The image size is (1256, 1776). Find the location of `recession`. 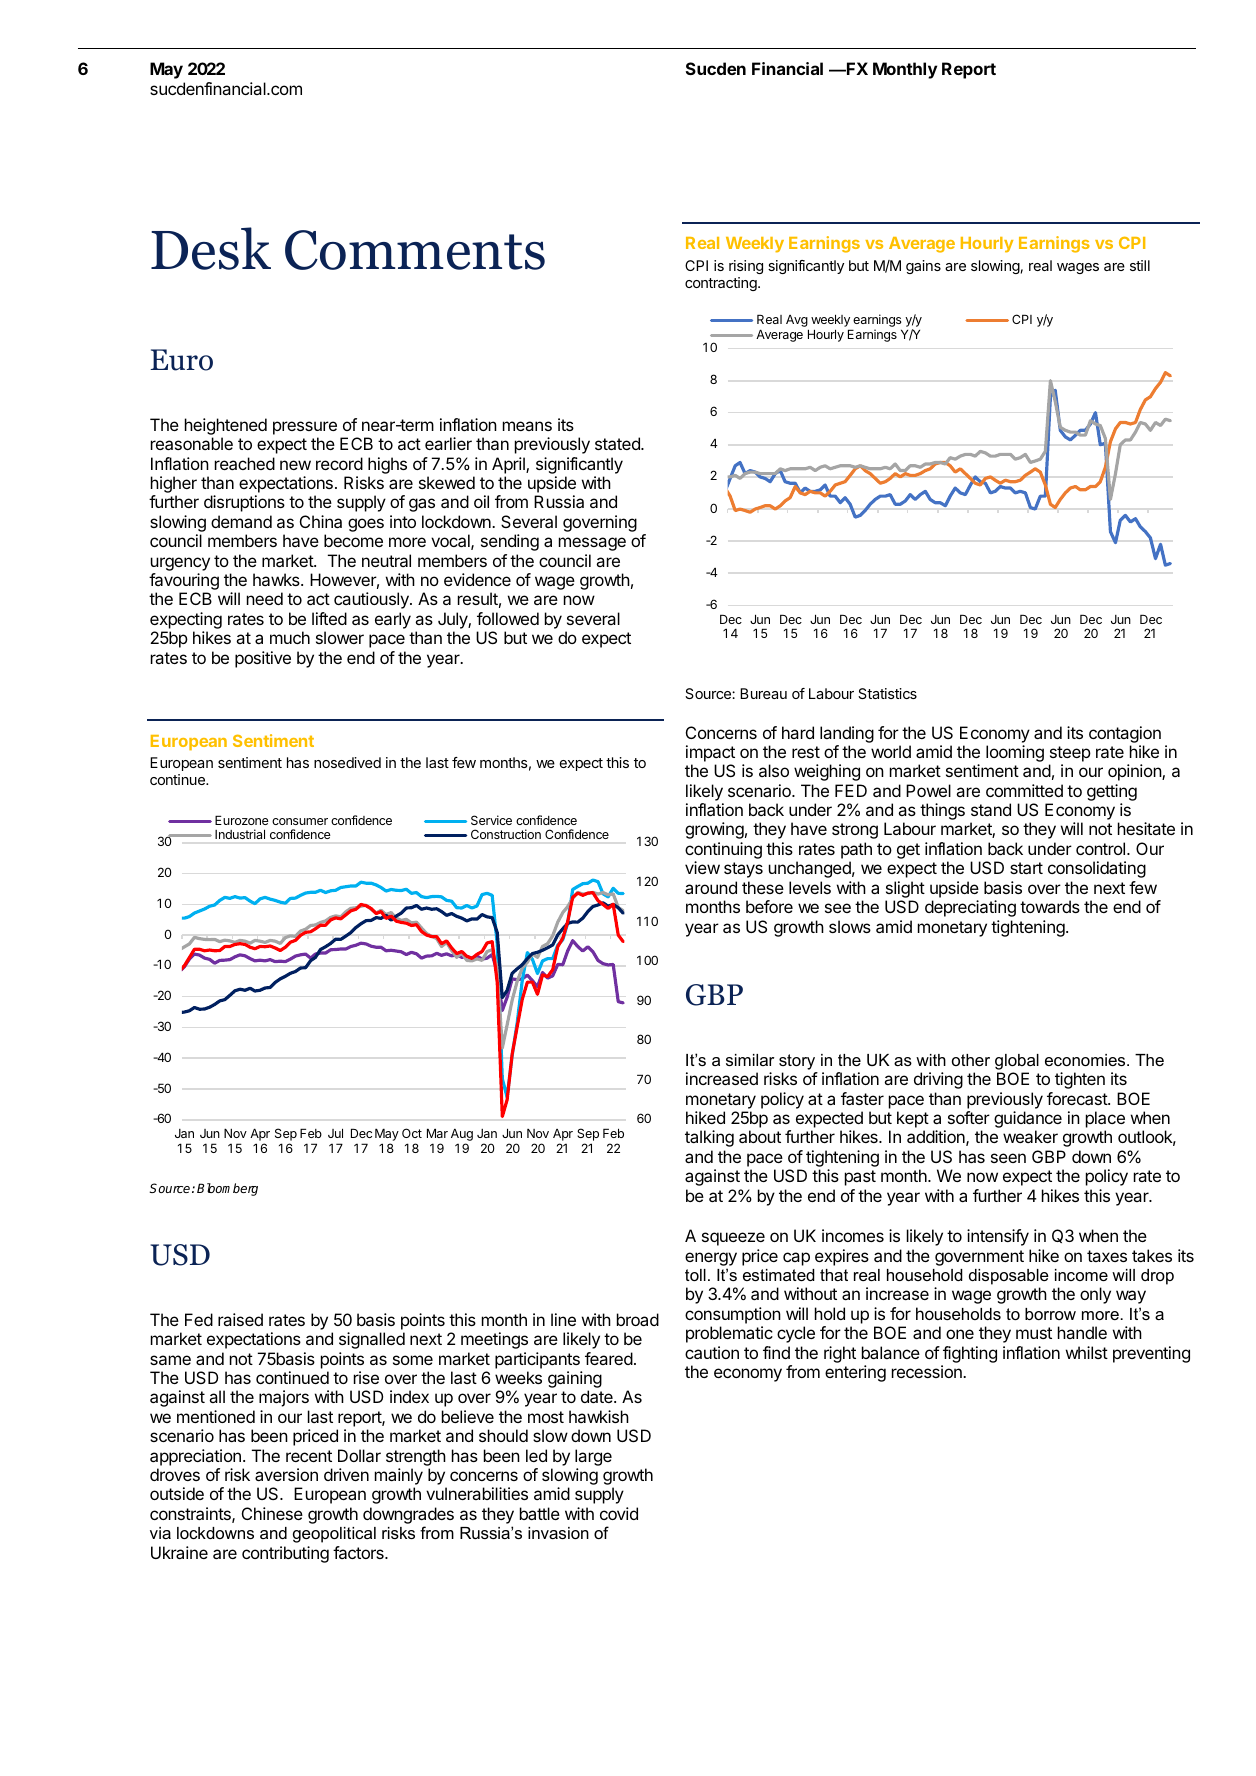

recession is located at coordinates (928, 1371).
